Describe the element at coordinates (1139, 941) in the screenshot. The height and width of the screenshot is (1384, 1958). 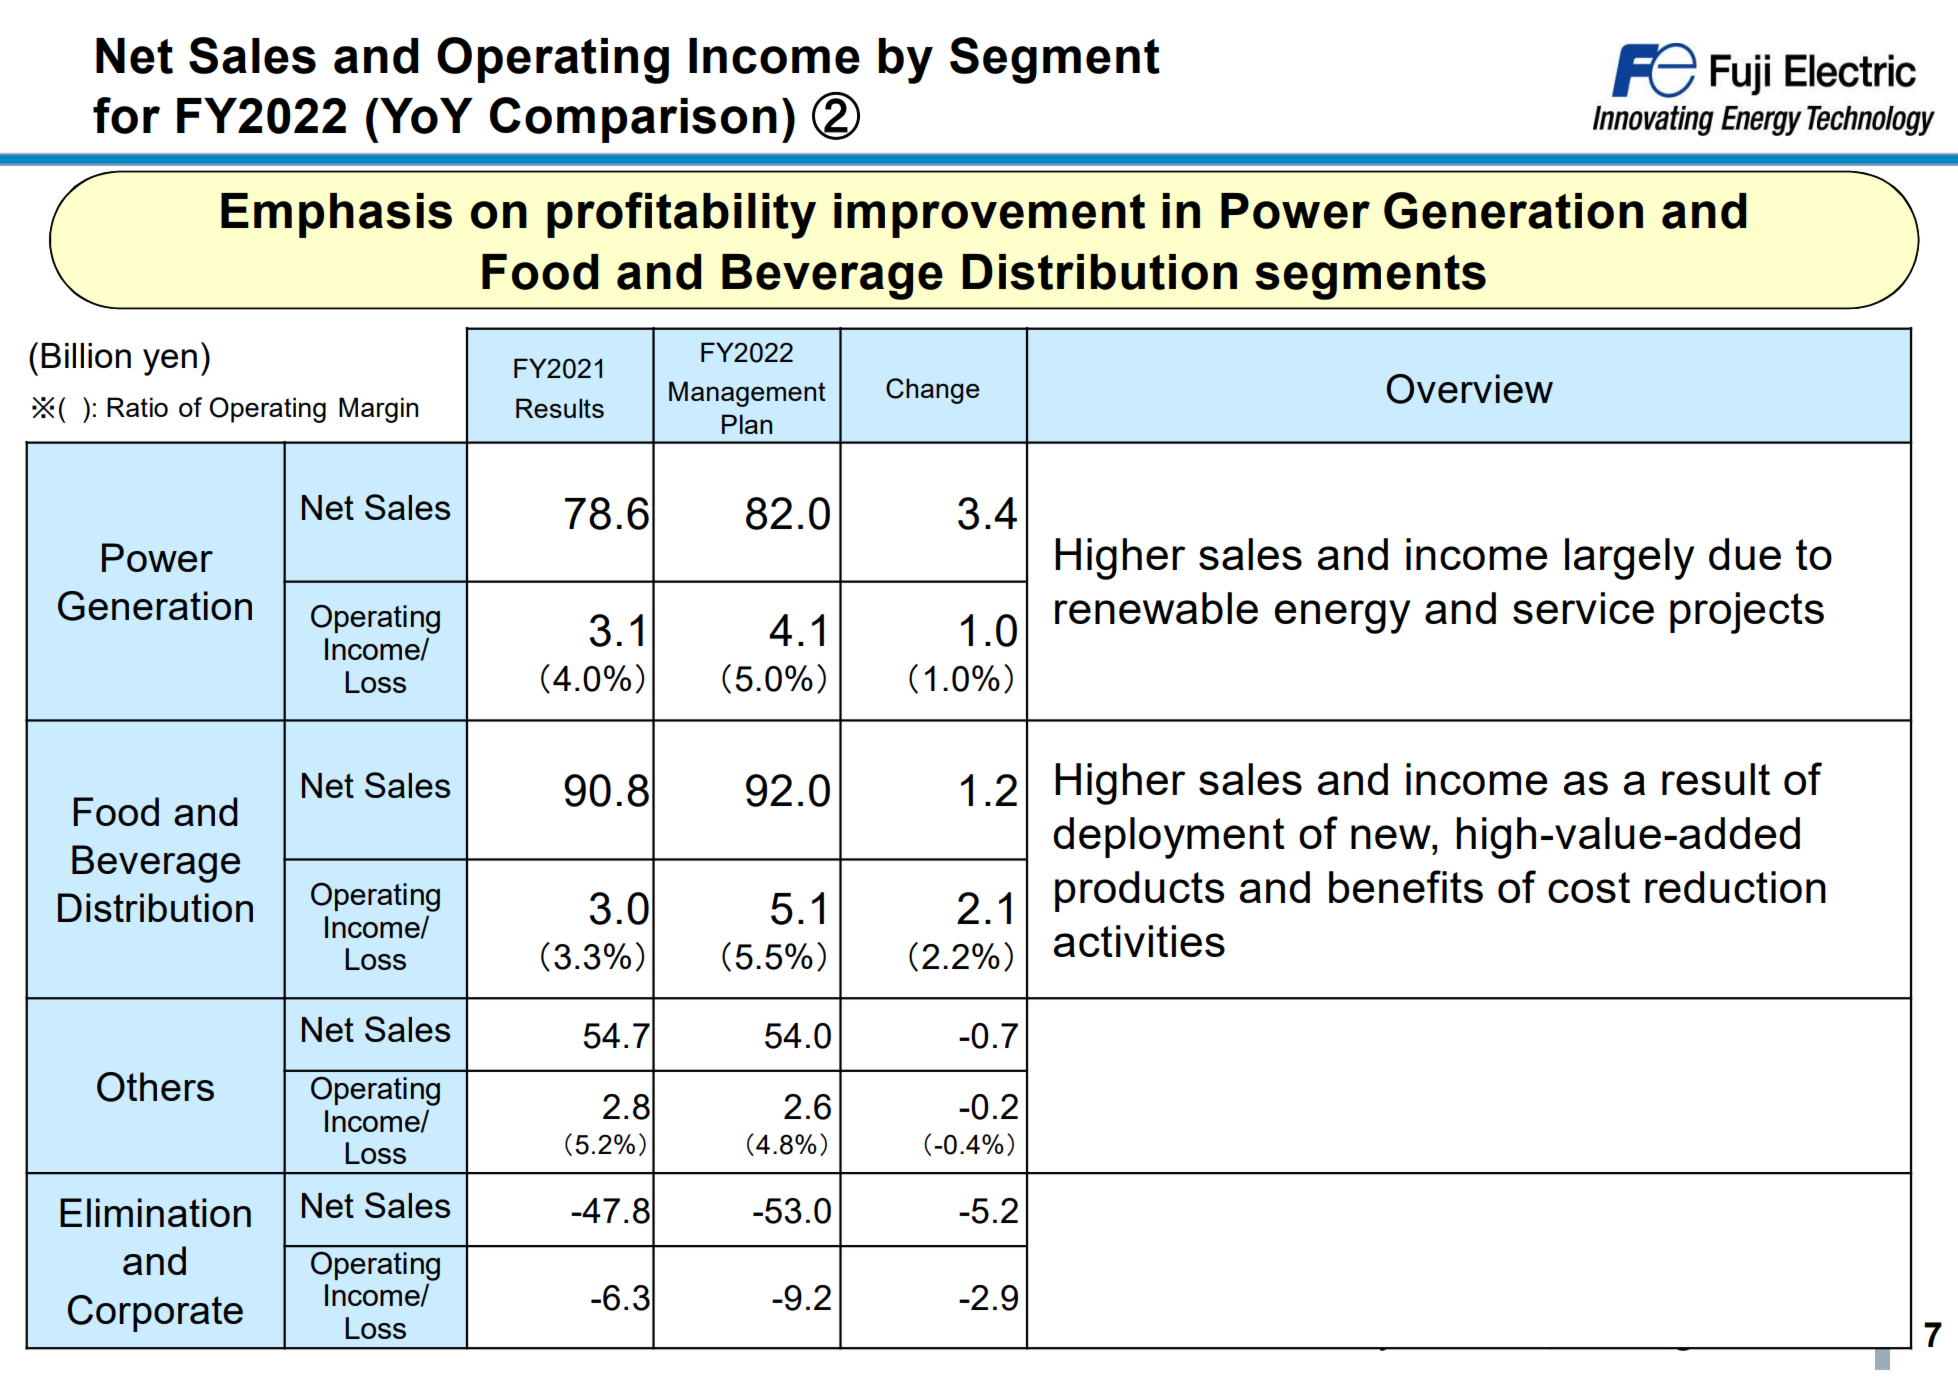
I see `activities` at that location.
